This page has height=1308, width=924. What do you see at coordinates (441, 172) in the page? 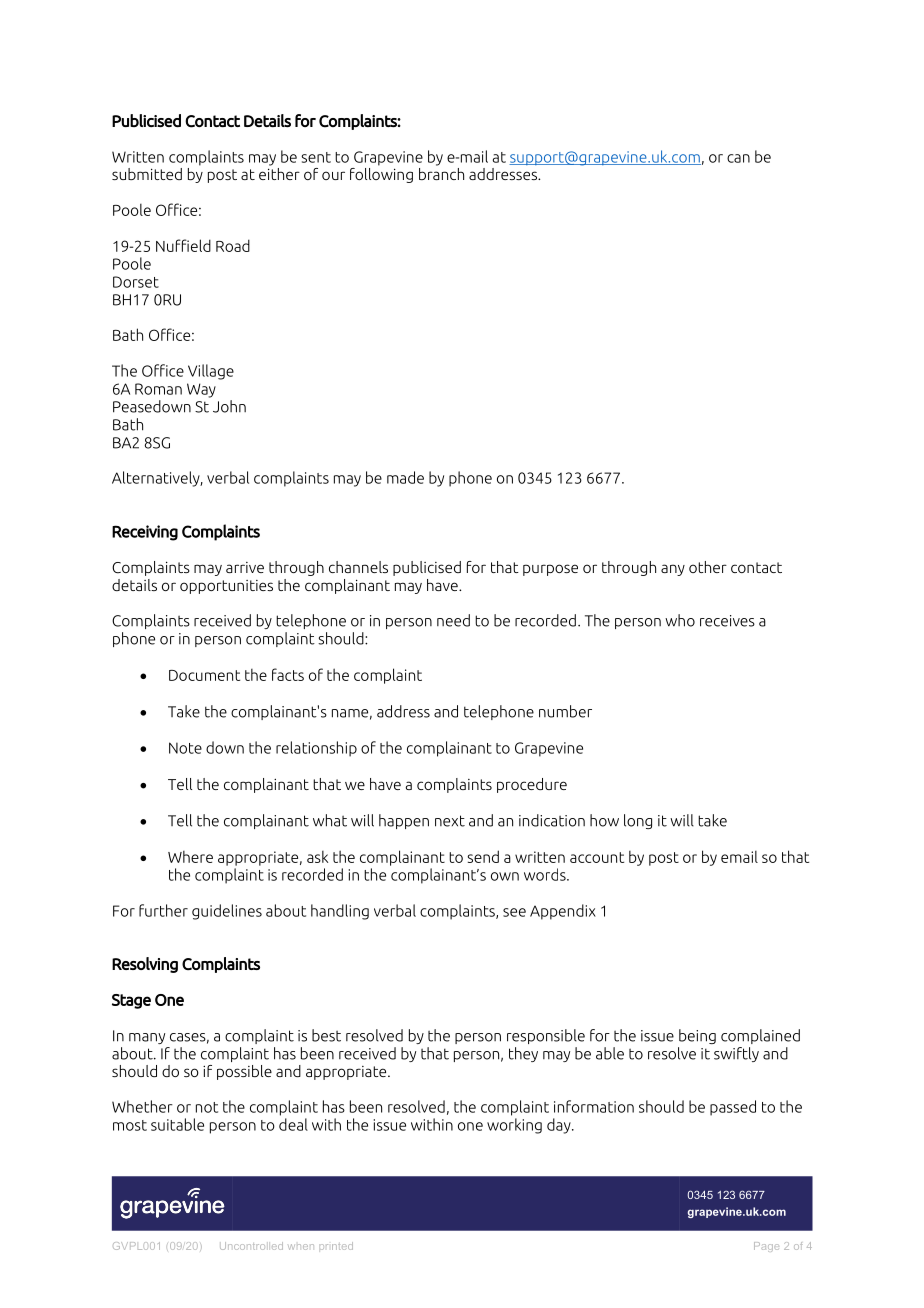
I see `branch` at bounding box center [441, 172].
